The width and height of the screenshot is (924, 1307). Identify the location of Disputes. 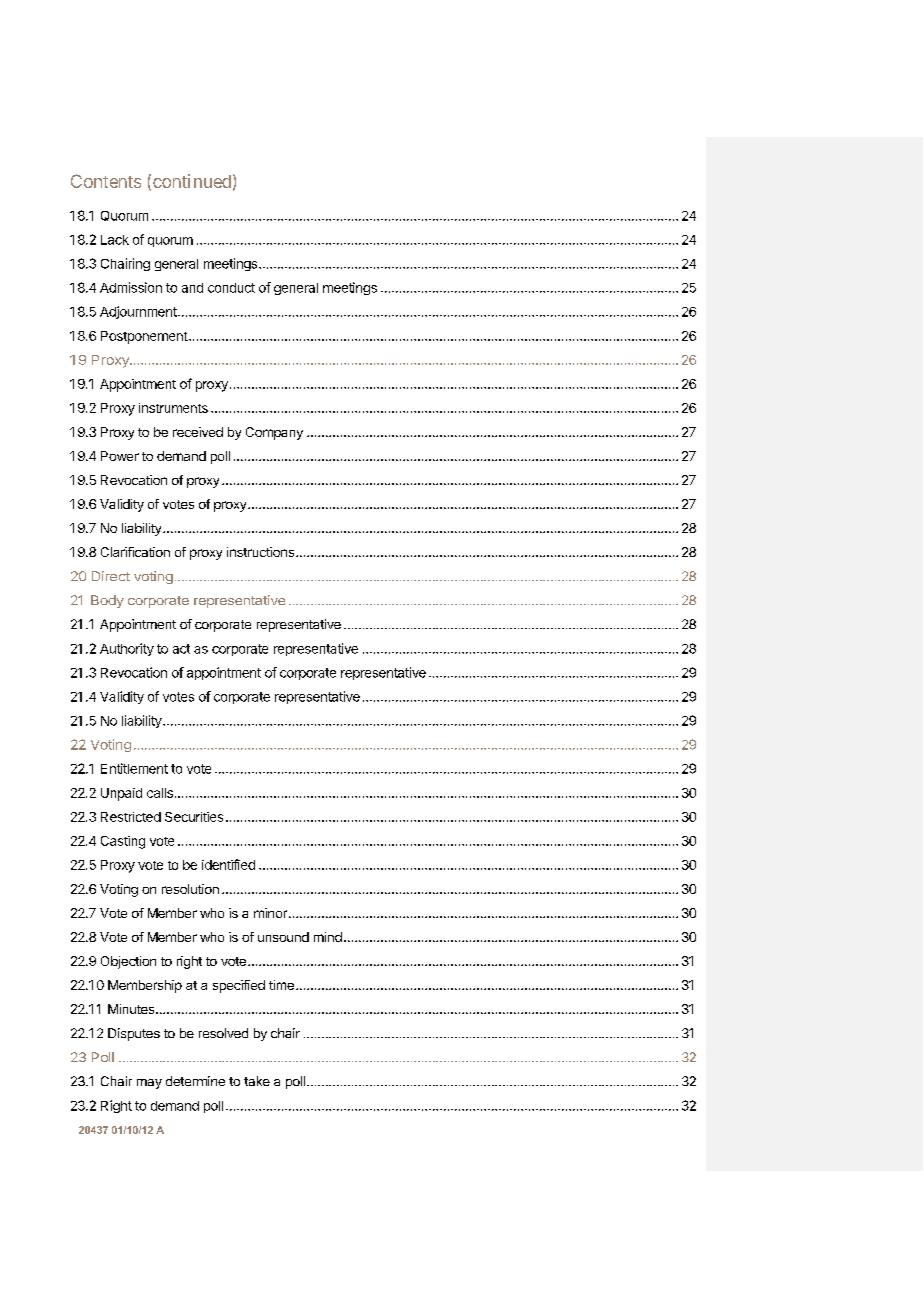
(134, 1034).
